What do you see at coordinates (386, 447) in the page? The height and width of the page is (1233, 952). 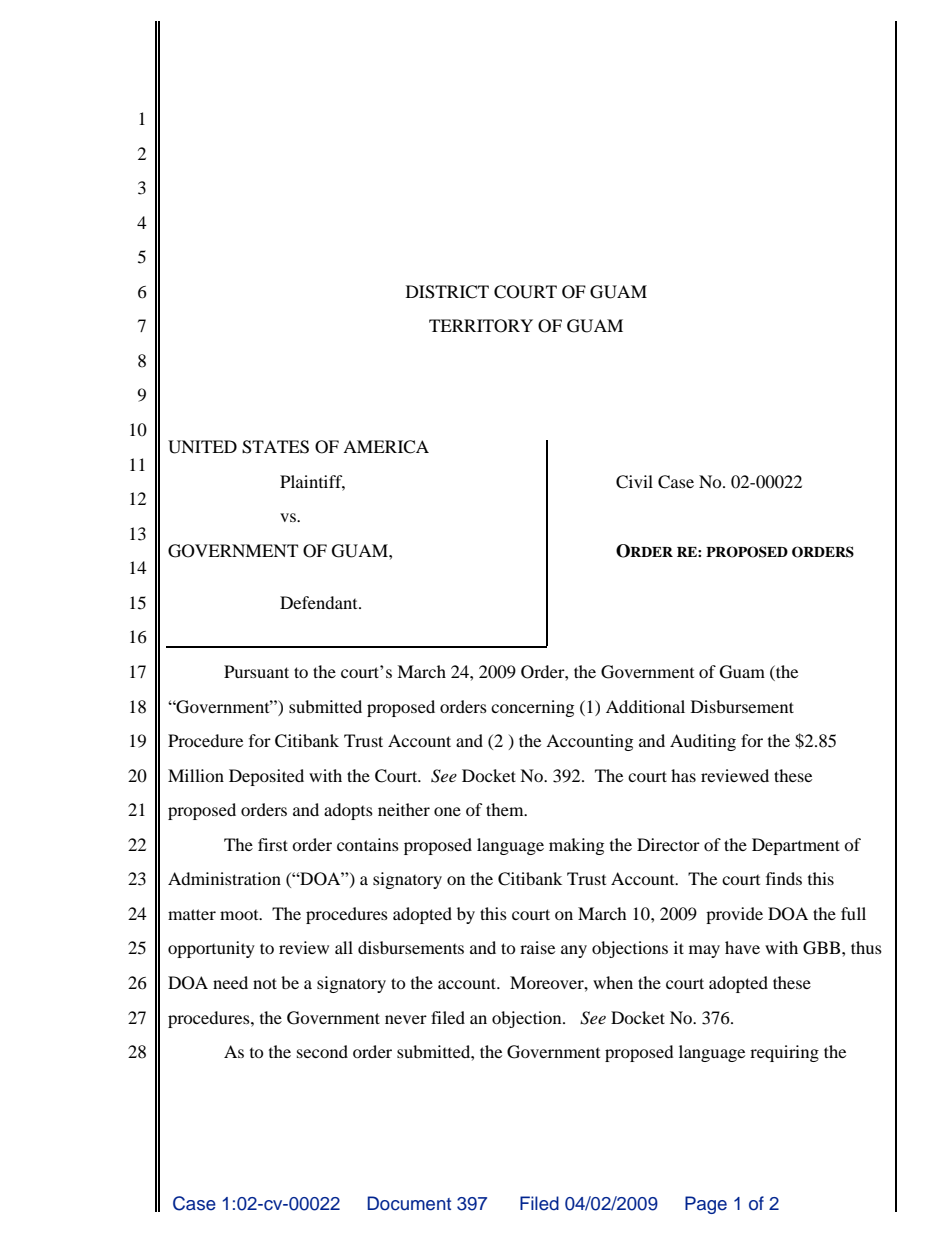 I see `AMERICA` at bounding box center [386, 447].
